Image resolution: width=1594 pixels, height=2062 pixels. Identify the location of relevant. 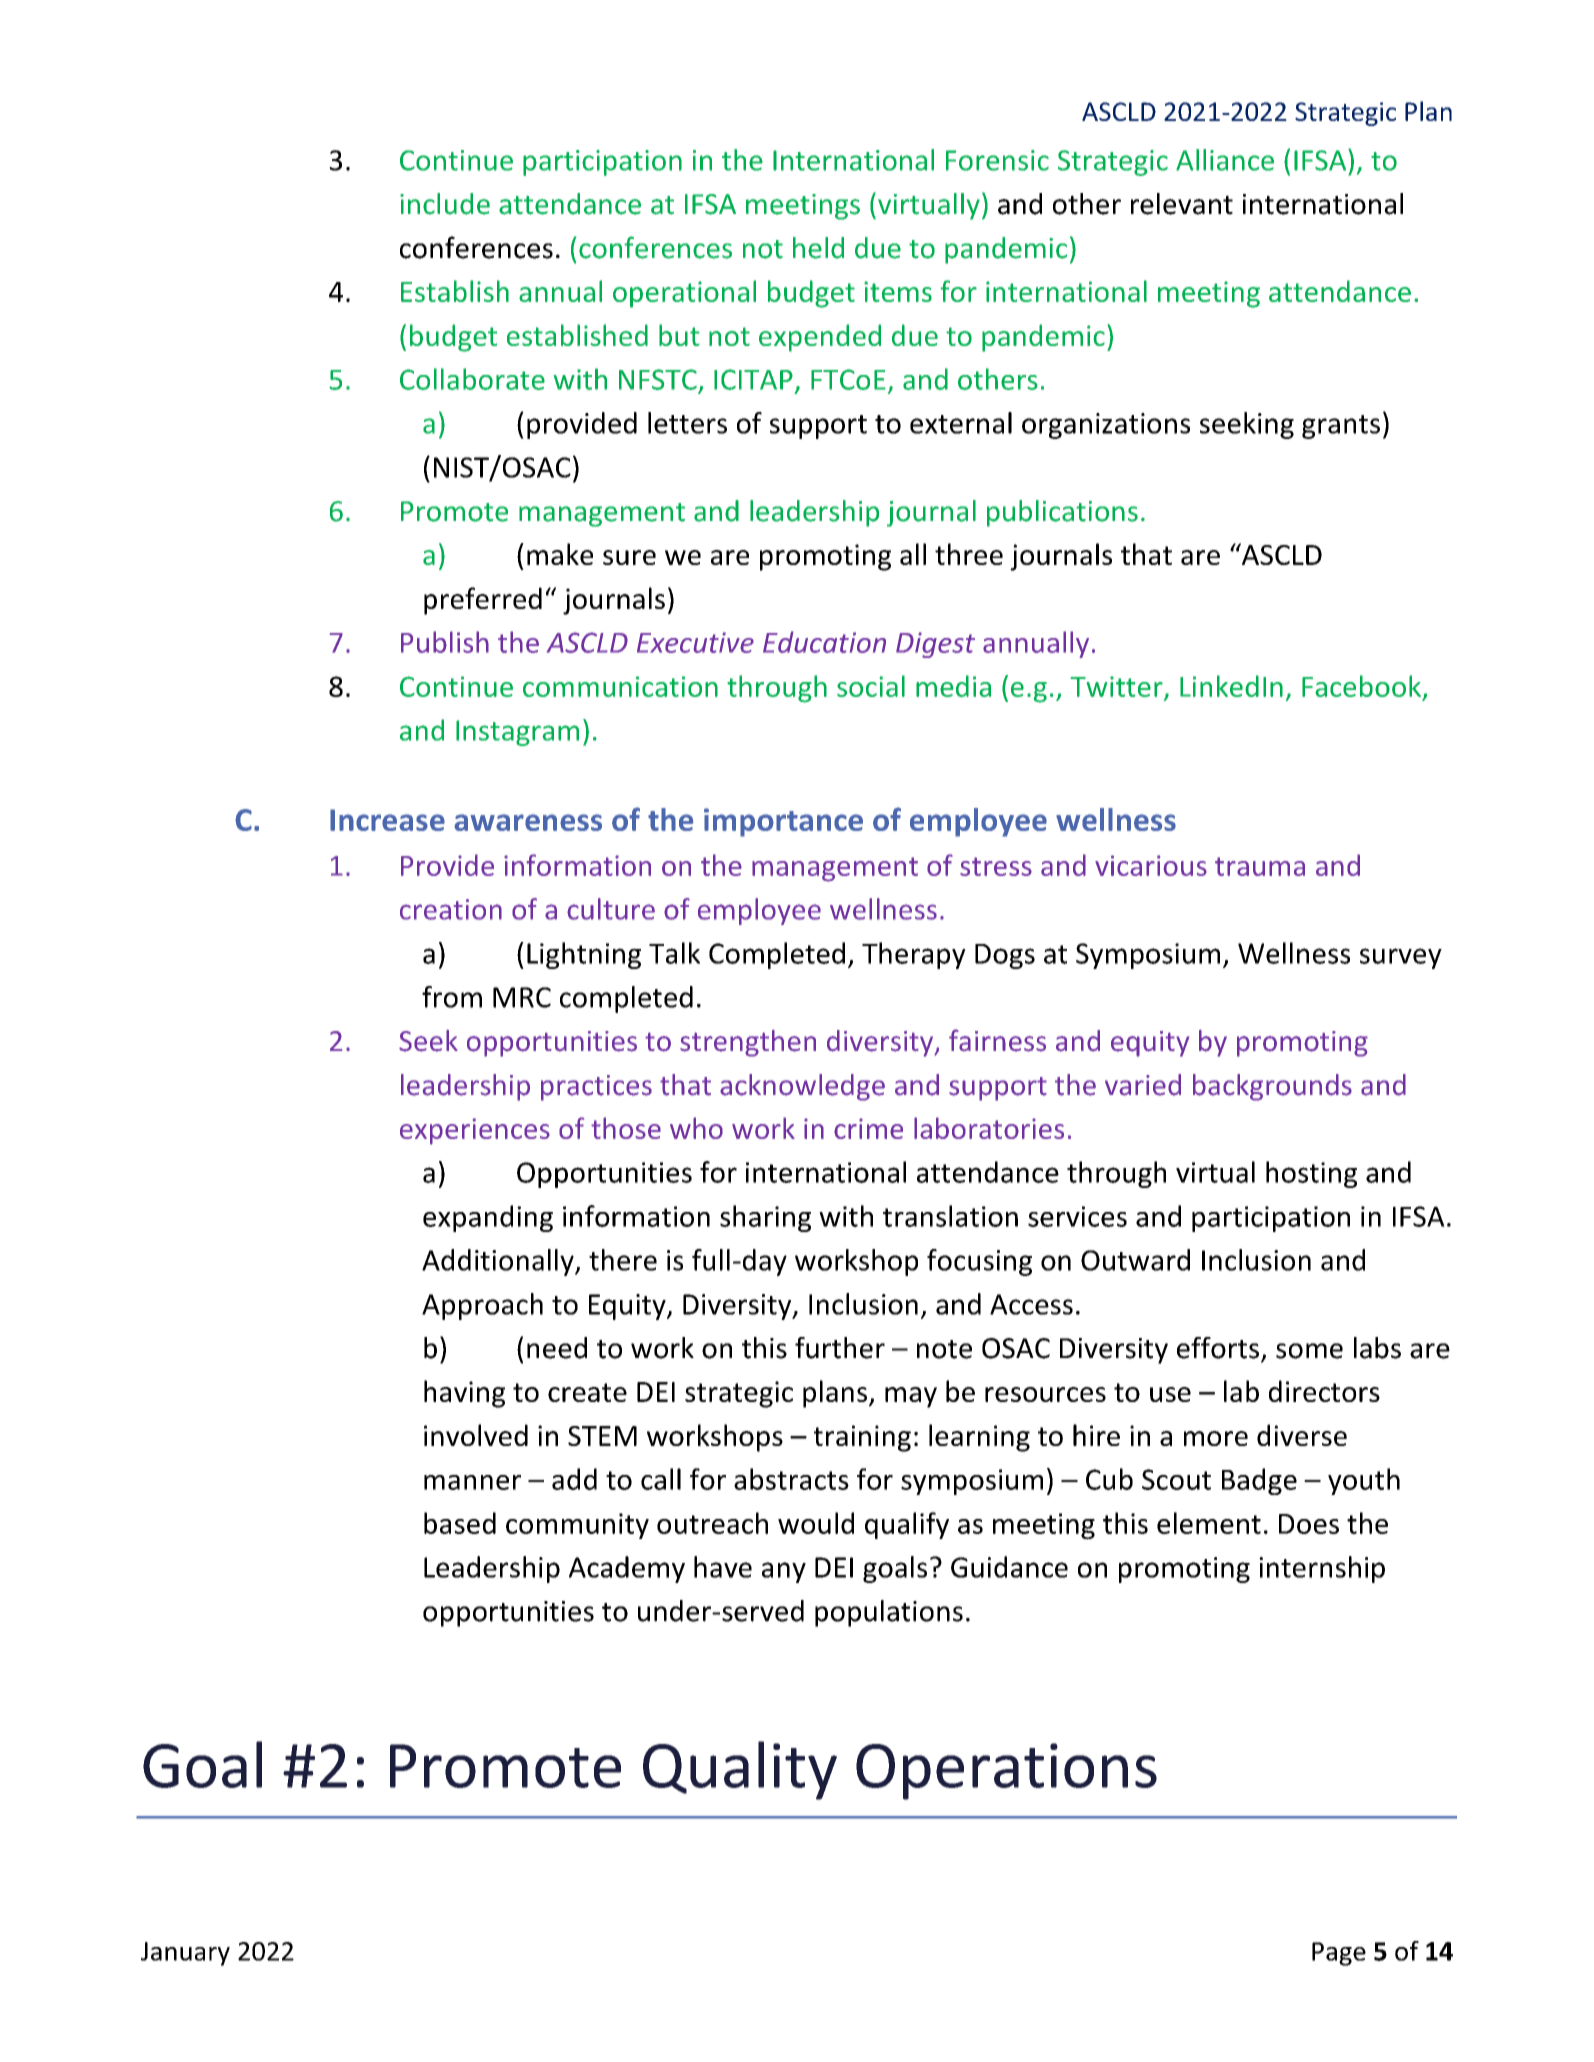
(1182, 204).
